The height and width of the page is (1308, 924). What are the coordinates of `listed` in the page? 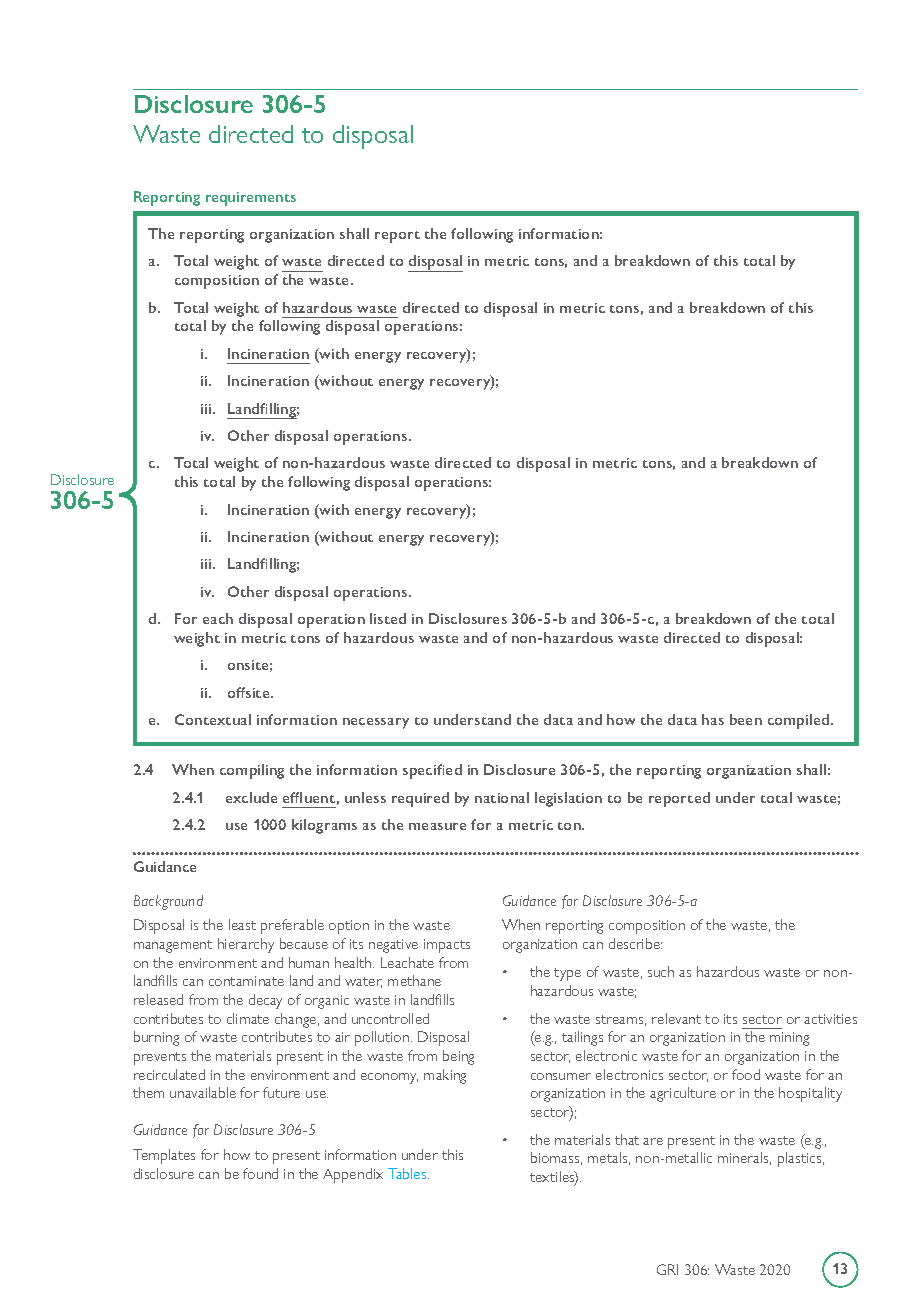 It's located at (388, 618).
